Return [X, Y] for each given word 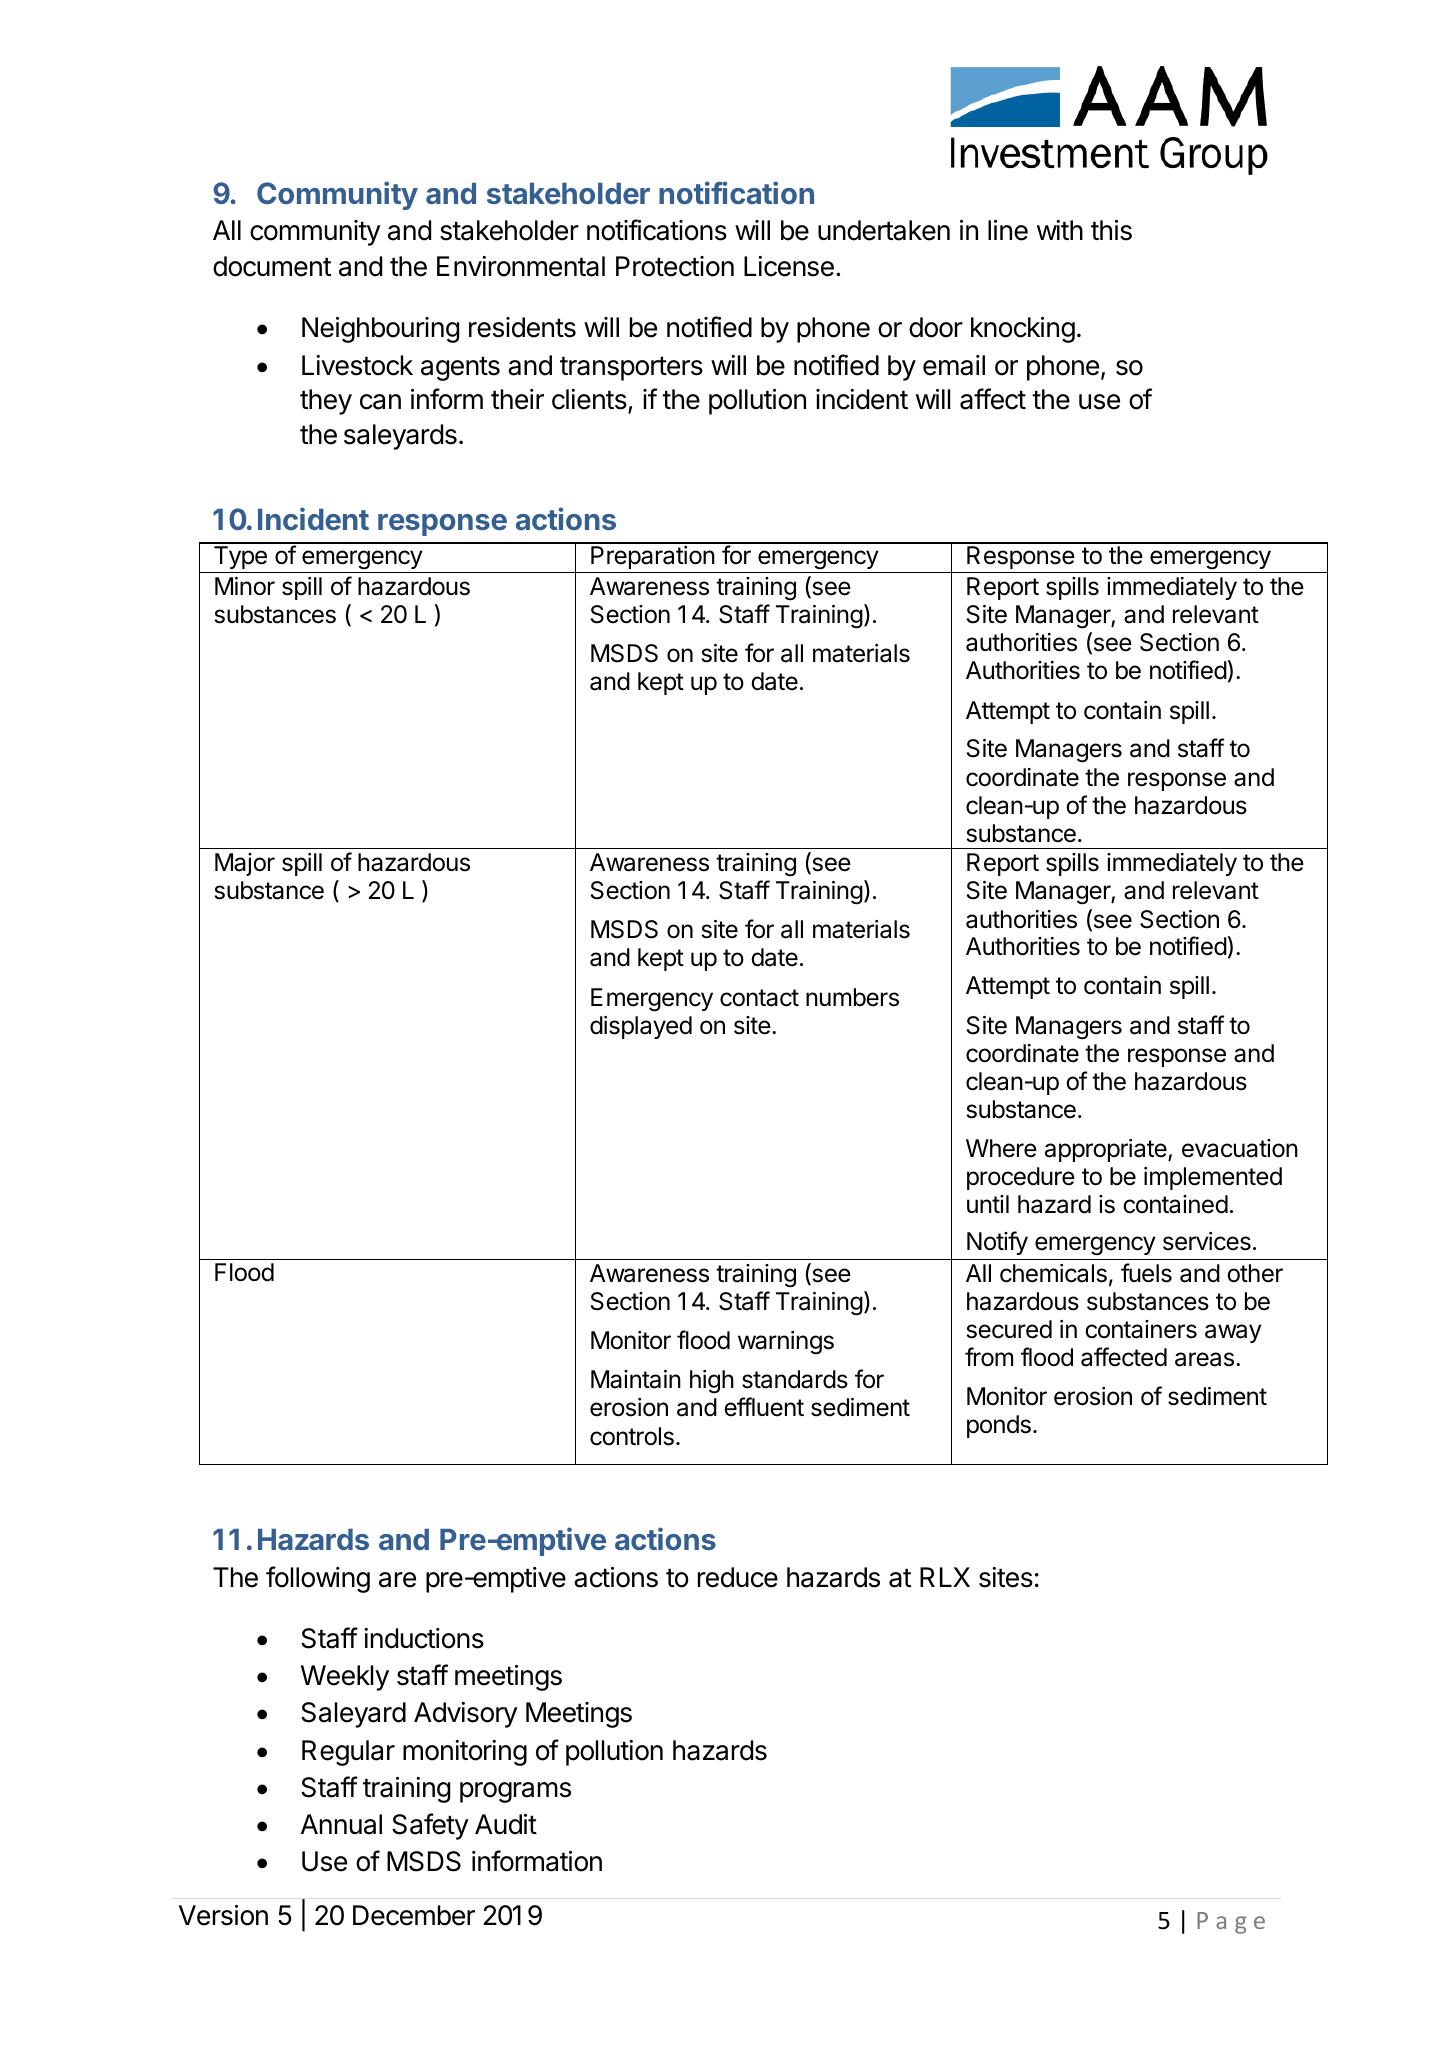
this [1111, 230]
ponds [999, 1426]
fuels [1146, 1273]
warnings [786, 1343]
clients [589, 399]
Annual [341, 1824]
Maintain [636, 1379]
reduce [738, 1577]
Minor [245, 586]
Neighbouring [380, 330]
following [318, 1579]
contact [759, 998]
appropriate [1107, 1150]
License [789, 266]
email [954, 365]
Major [245, 864]
